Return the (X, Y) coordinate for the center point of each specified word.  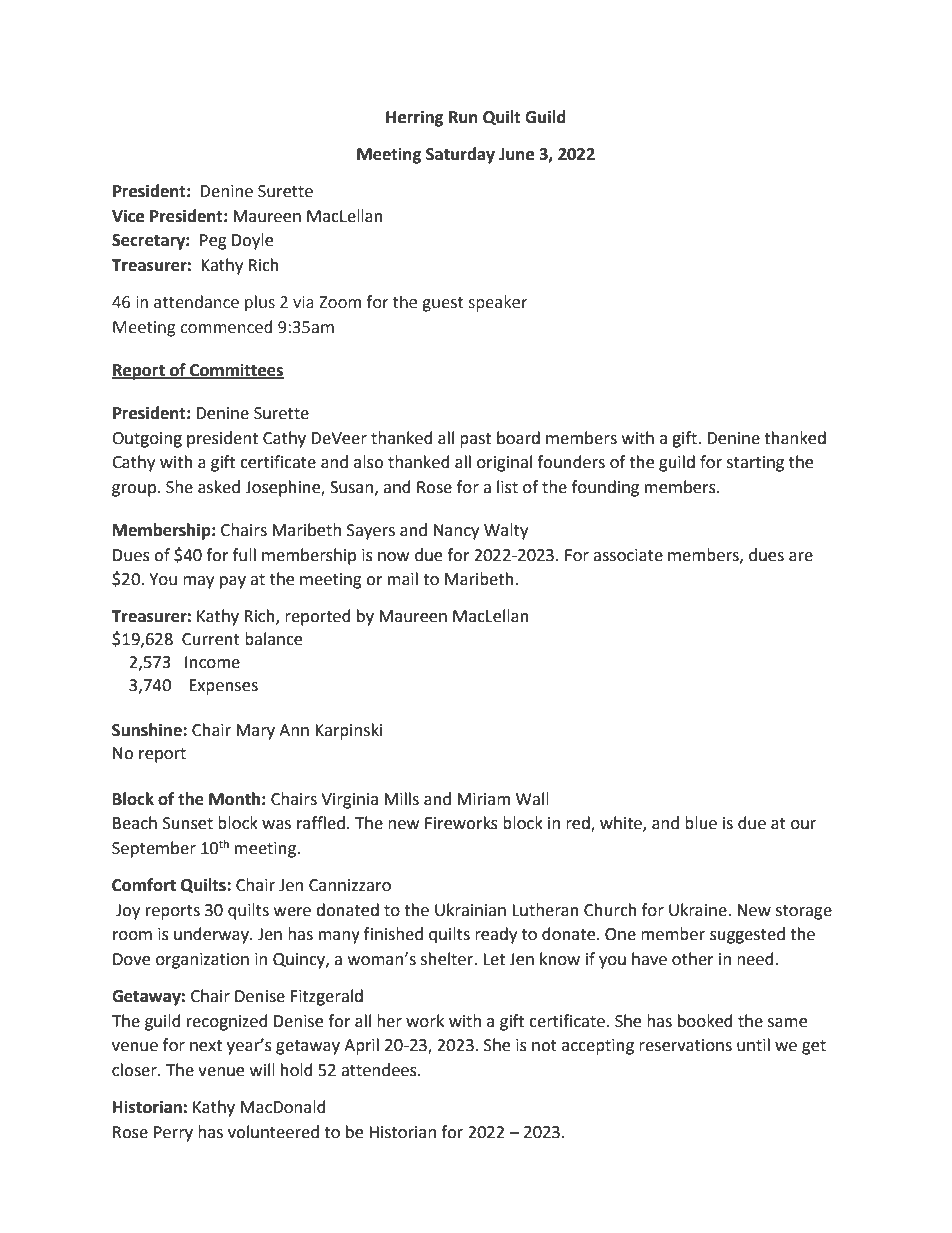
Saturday (460, 155)
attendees (380, 1070)
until (753, 1045)
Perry (173, 1134)
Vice (128, 216)
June (516, 154)
